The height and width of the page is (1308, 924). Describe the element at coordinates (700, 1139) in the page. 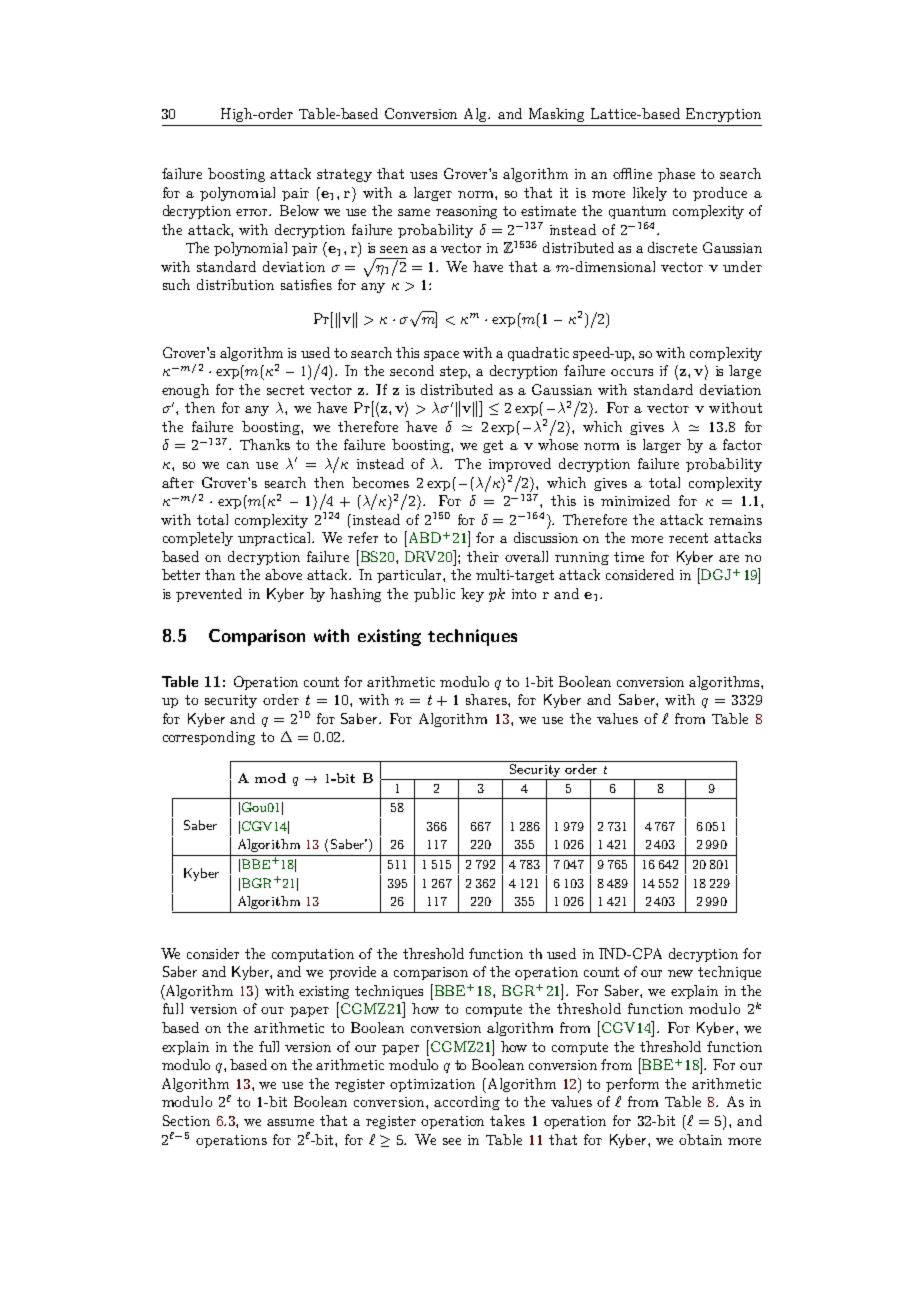

I see `obtain` at that location.
